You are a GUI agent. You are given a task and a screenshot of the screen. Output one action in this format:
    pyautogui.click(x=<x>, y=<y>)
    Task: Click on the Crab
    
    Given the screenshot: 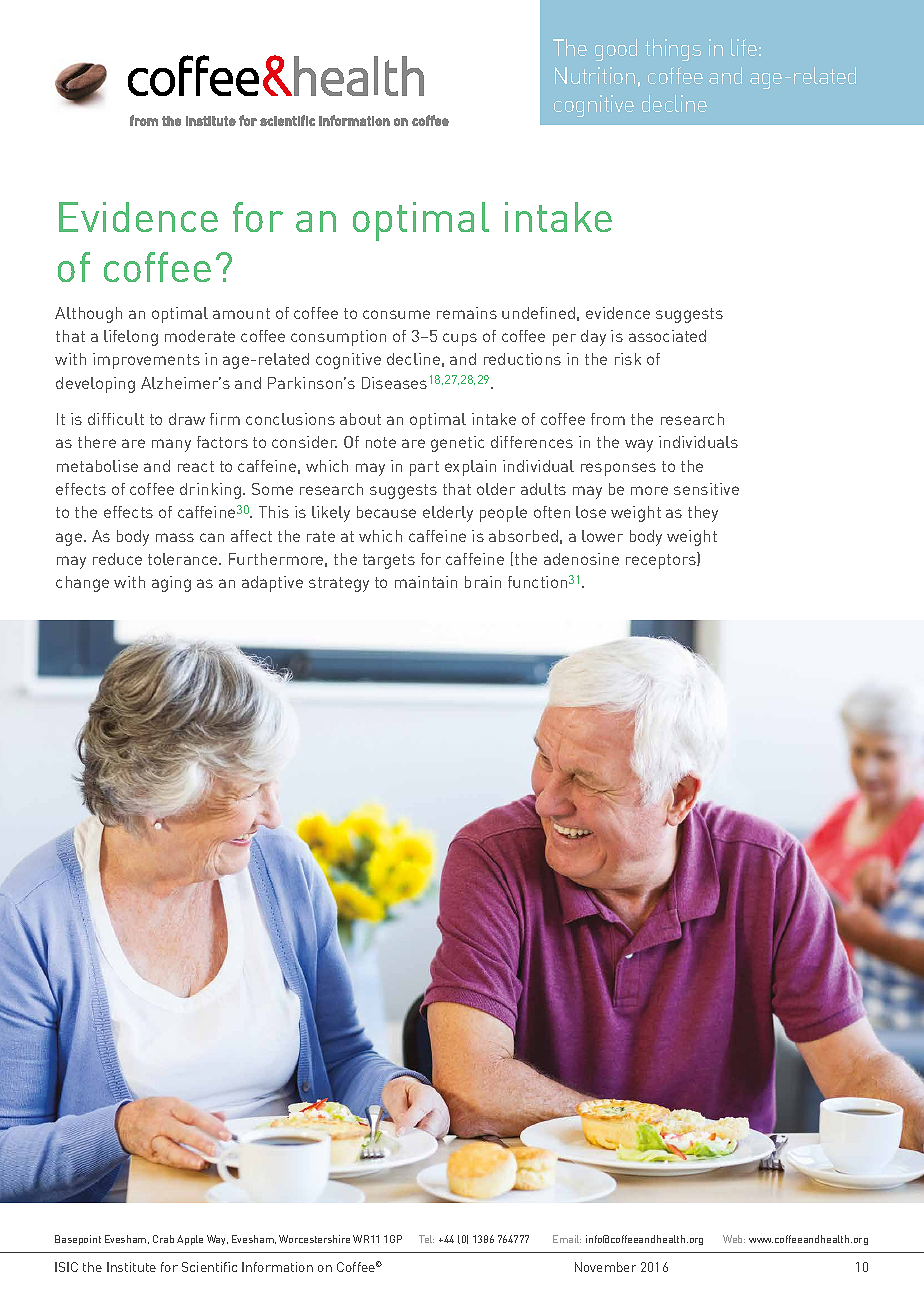 What is the action you would take?
    pyautogui.click(x=163, y=1239)
